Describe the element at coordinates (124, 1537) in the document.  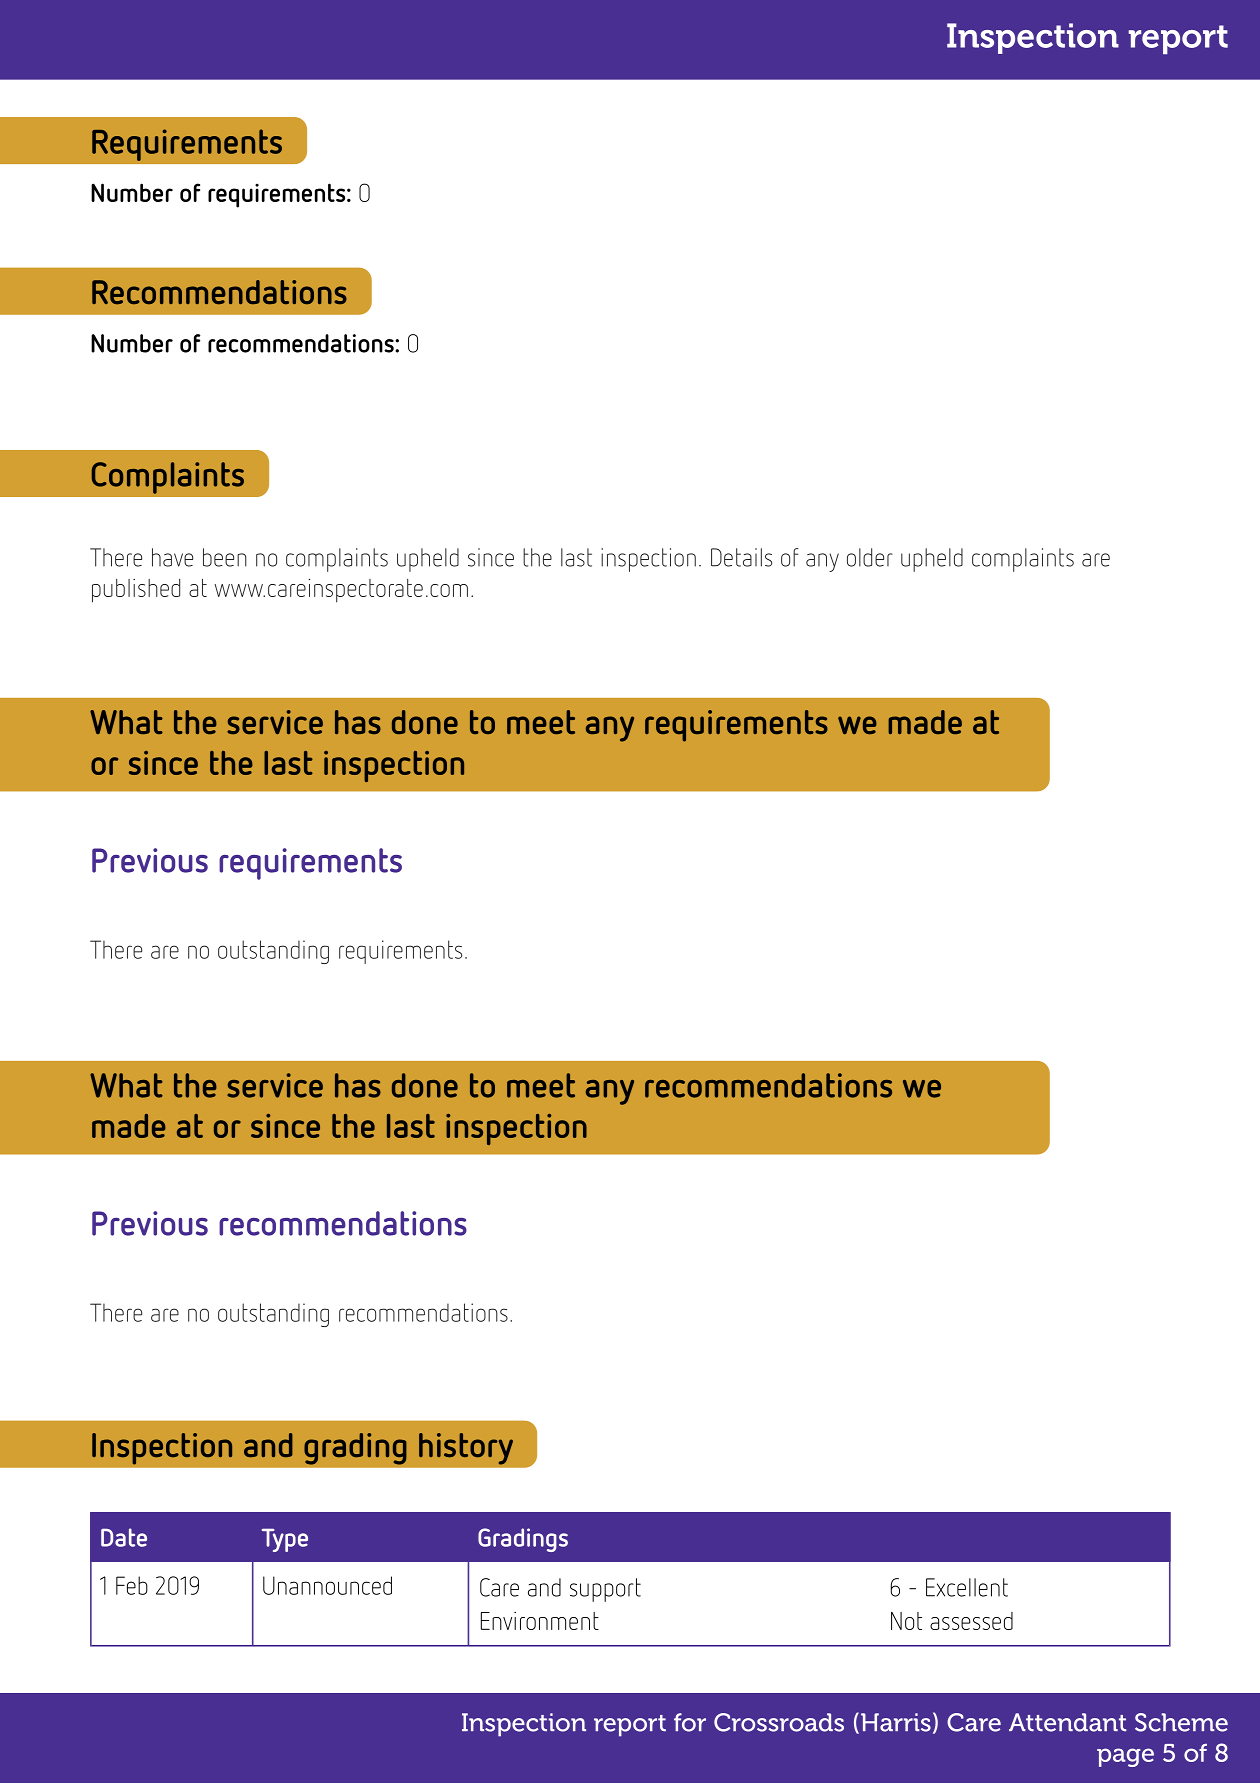
I see `Date` at that location.
